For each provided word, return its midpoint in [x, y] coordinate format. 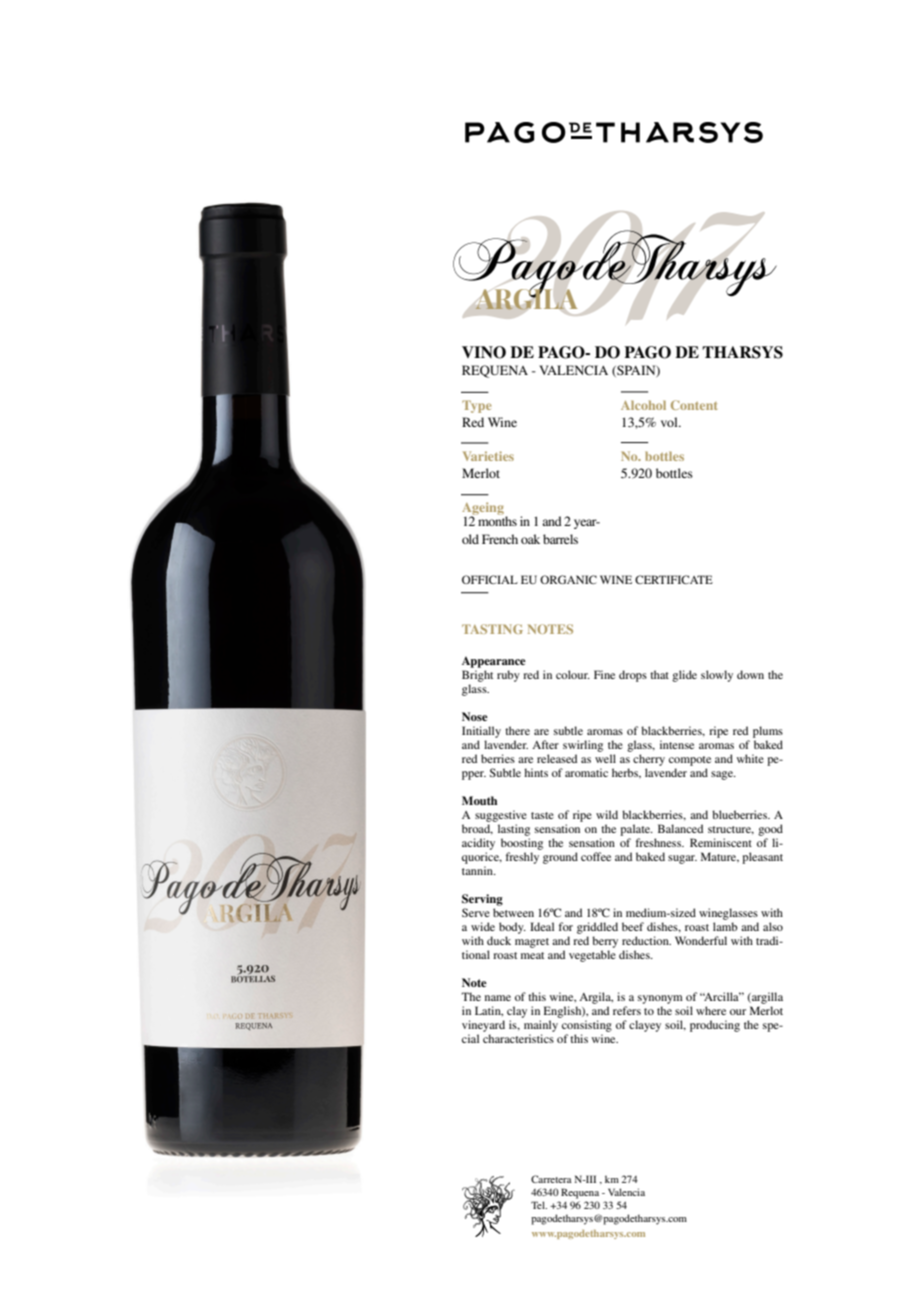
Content [694, 405]
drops [633, 676]
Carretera [551, 1179]
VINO [484, 352]
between [513, 912]
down [750, 674]
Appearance [494, 662]
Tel [539, 1205]
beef [633, 926]
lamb [725, 926]
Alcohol [643, 405]
